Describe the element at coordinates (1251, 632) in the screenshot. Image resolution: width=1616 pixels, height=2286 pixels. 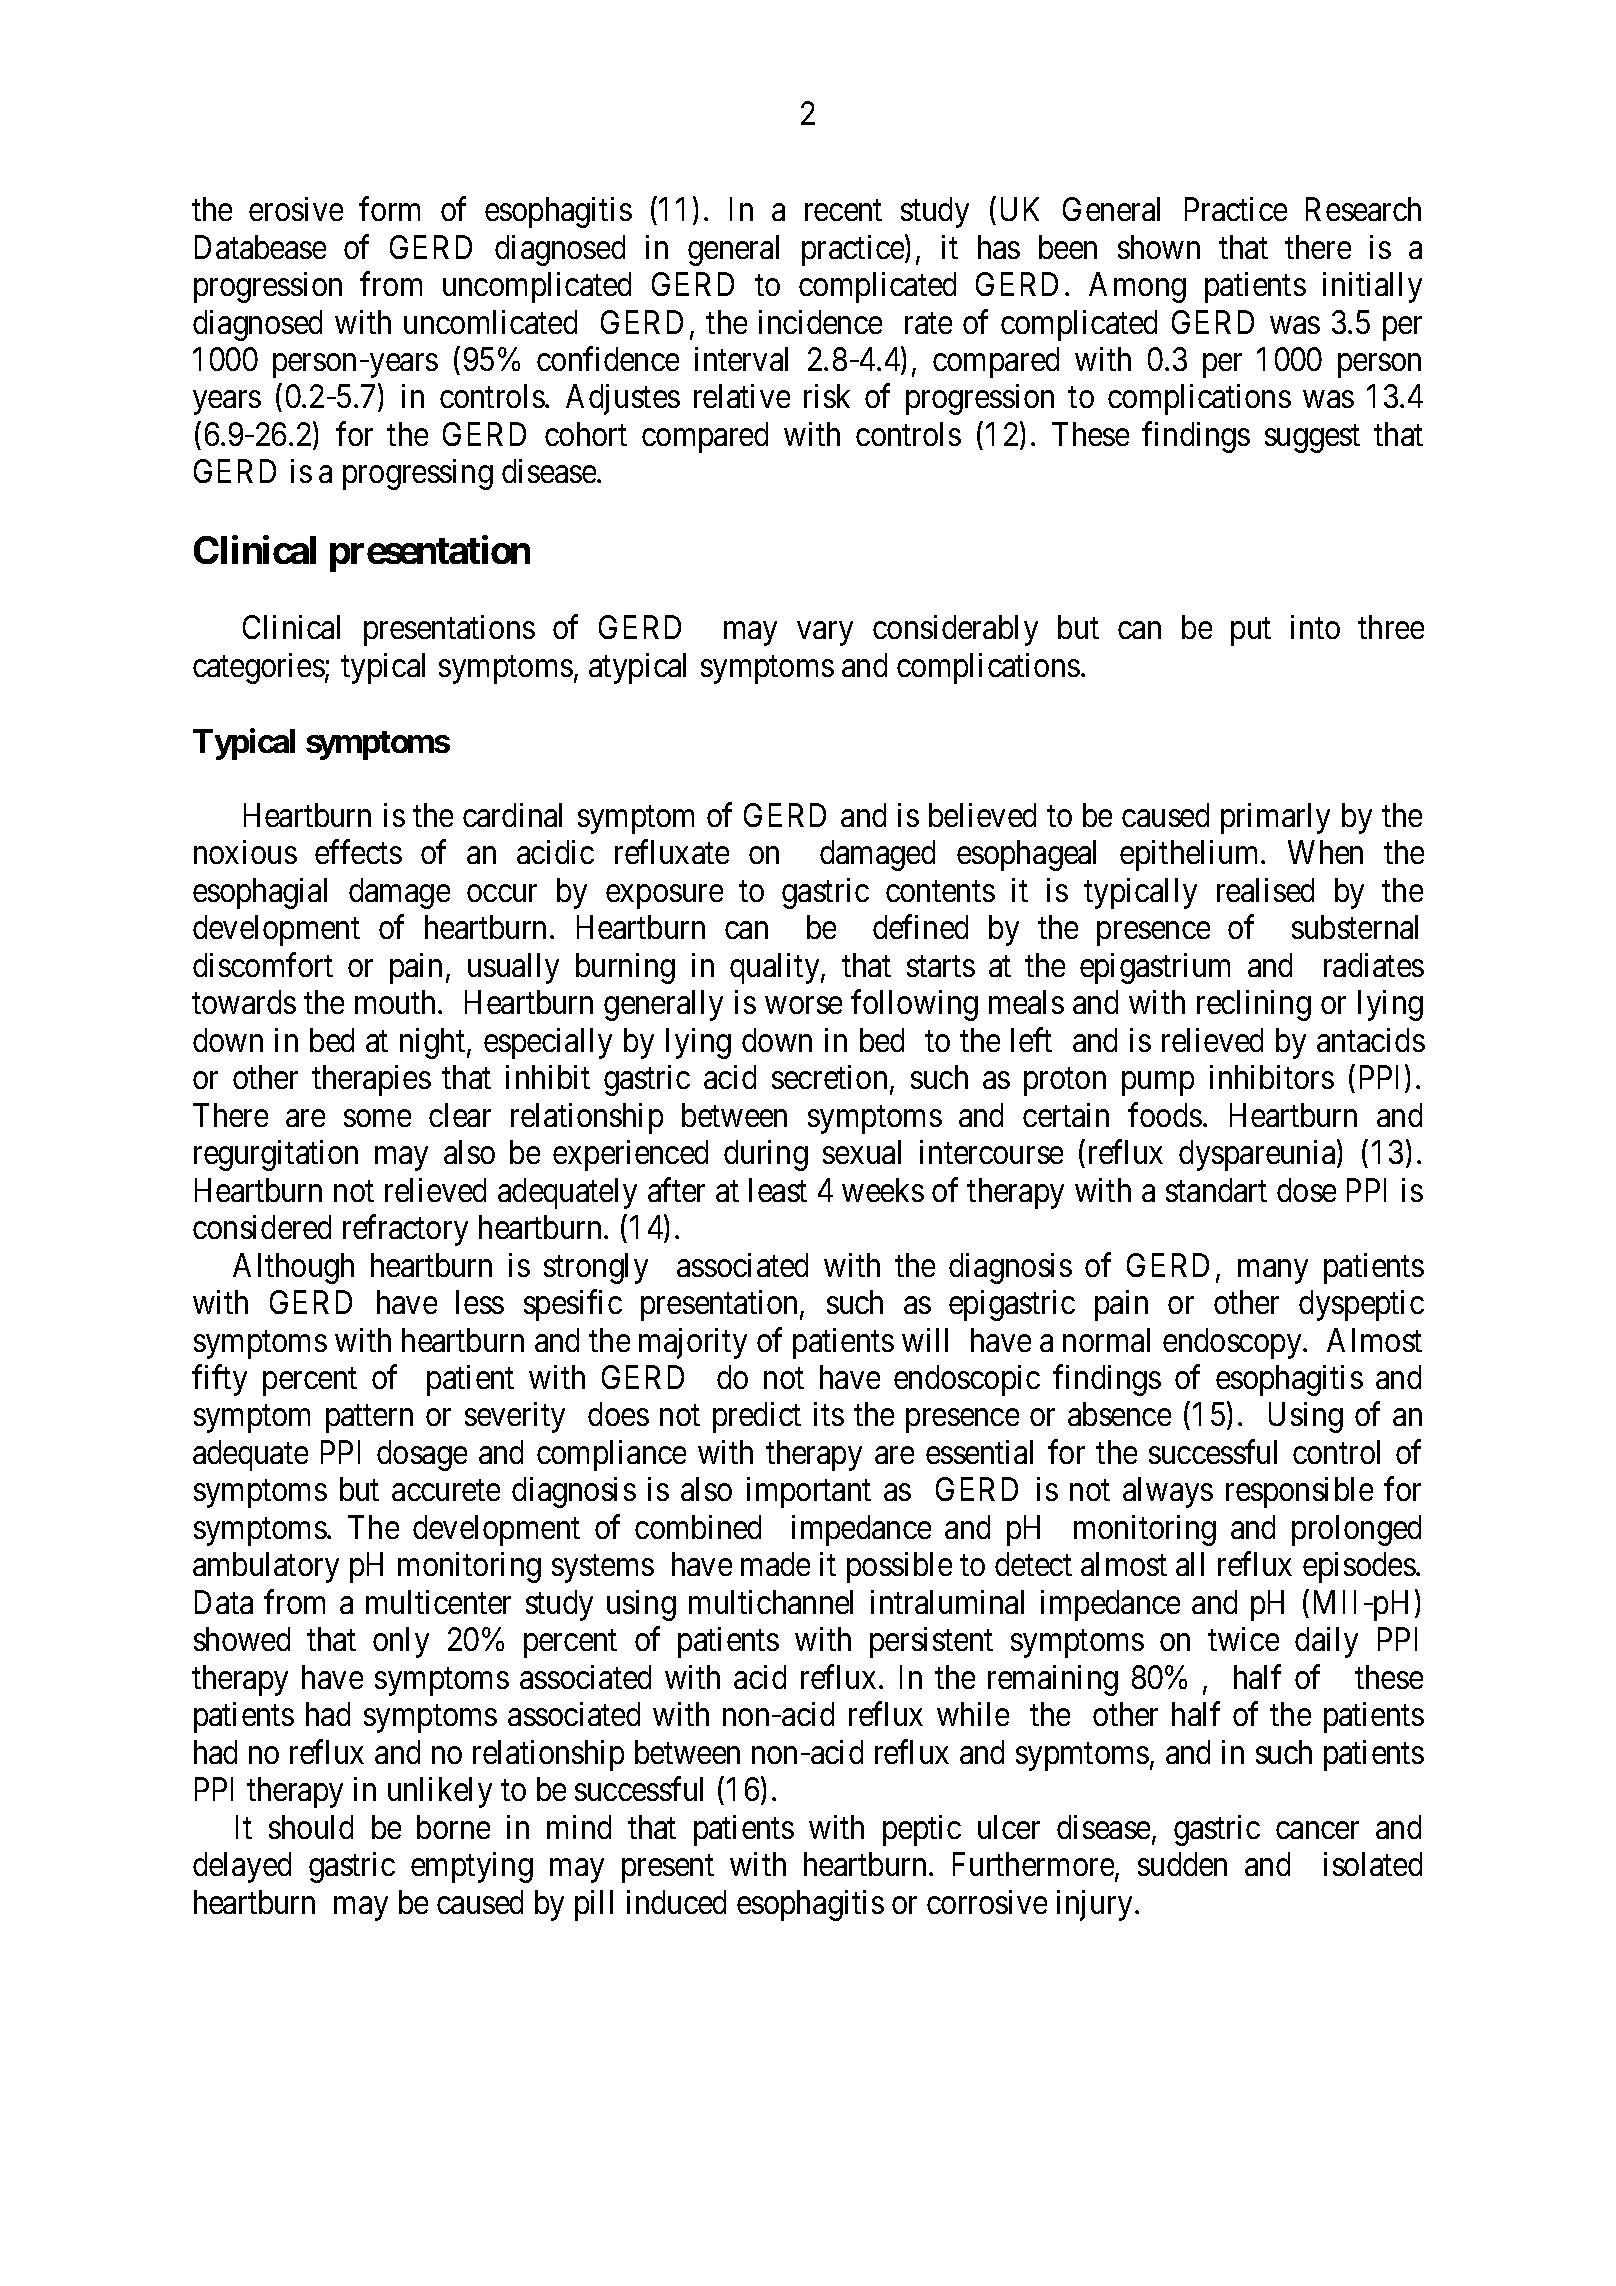
I see `put` at that location.
